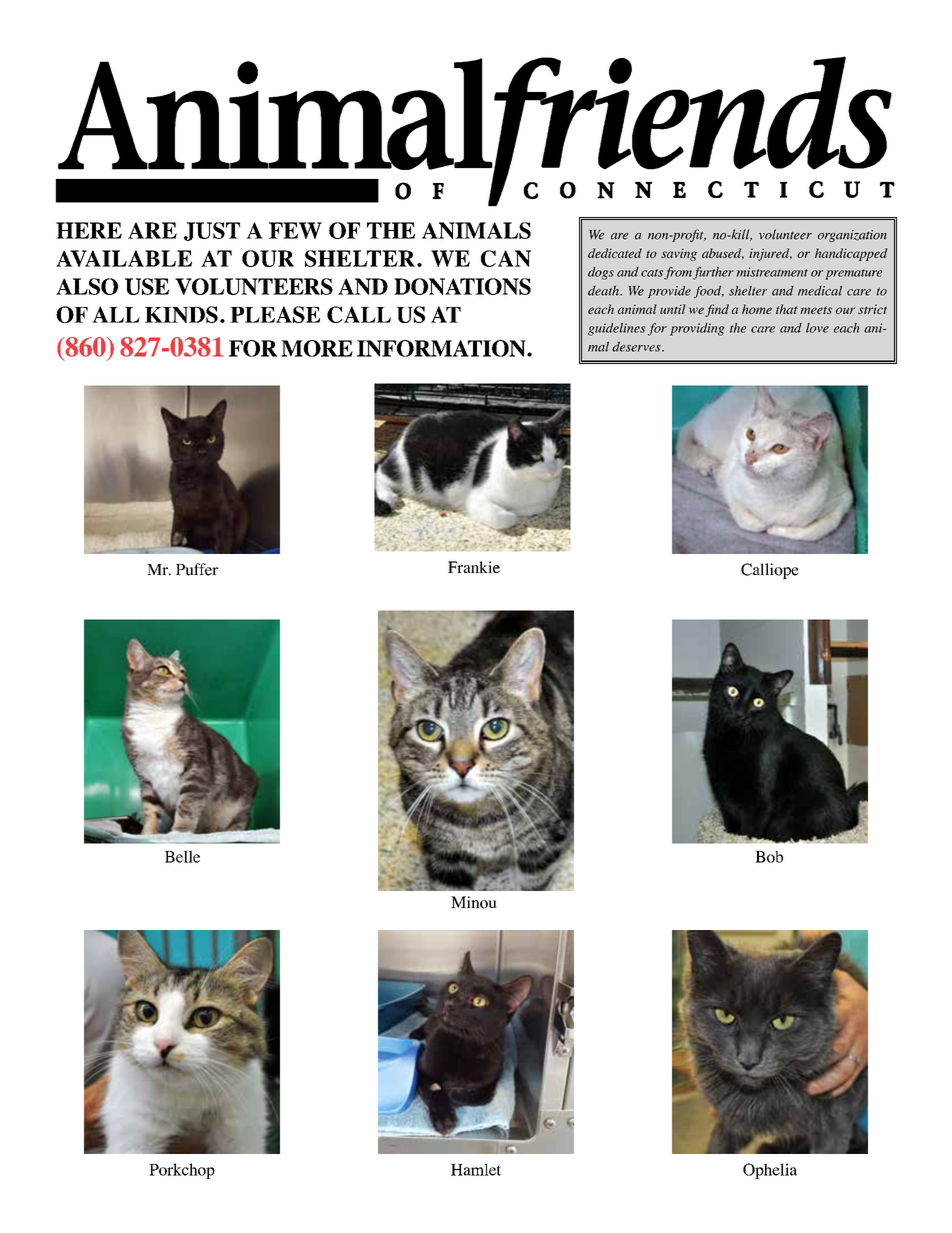 The image size is (952, 1233). What do you see at coordinates (772, 272) in the image?
I see `mistreatment` at bounding box center [772, 272].
